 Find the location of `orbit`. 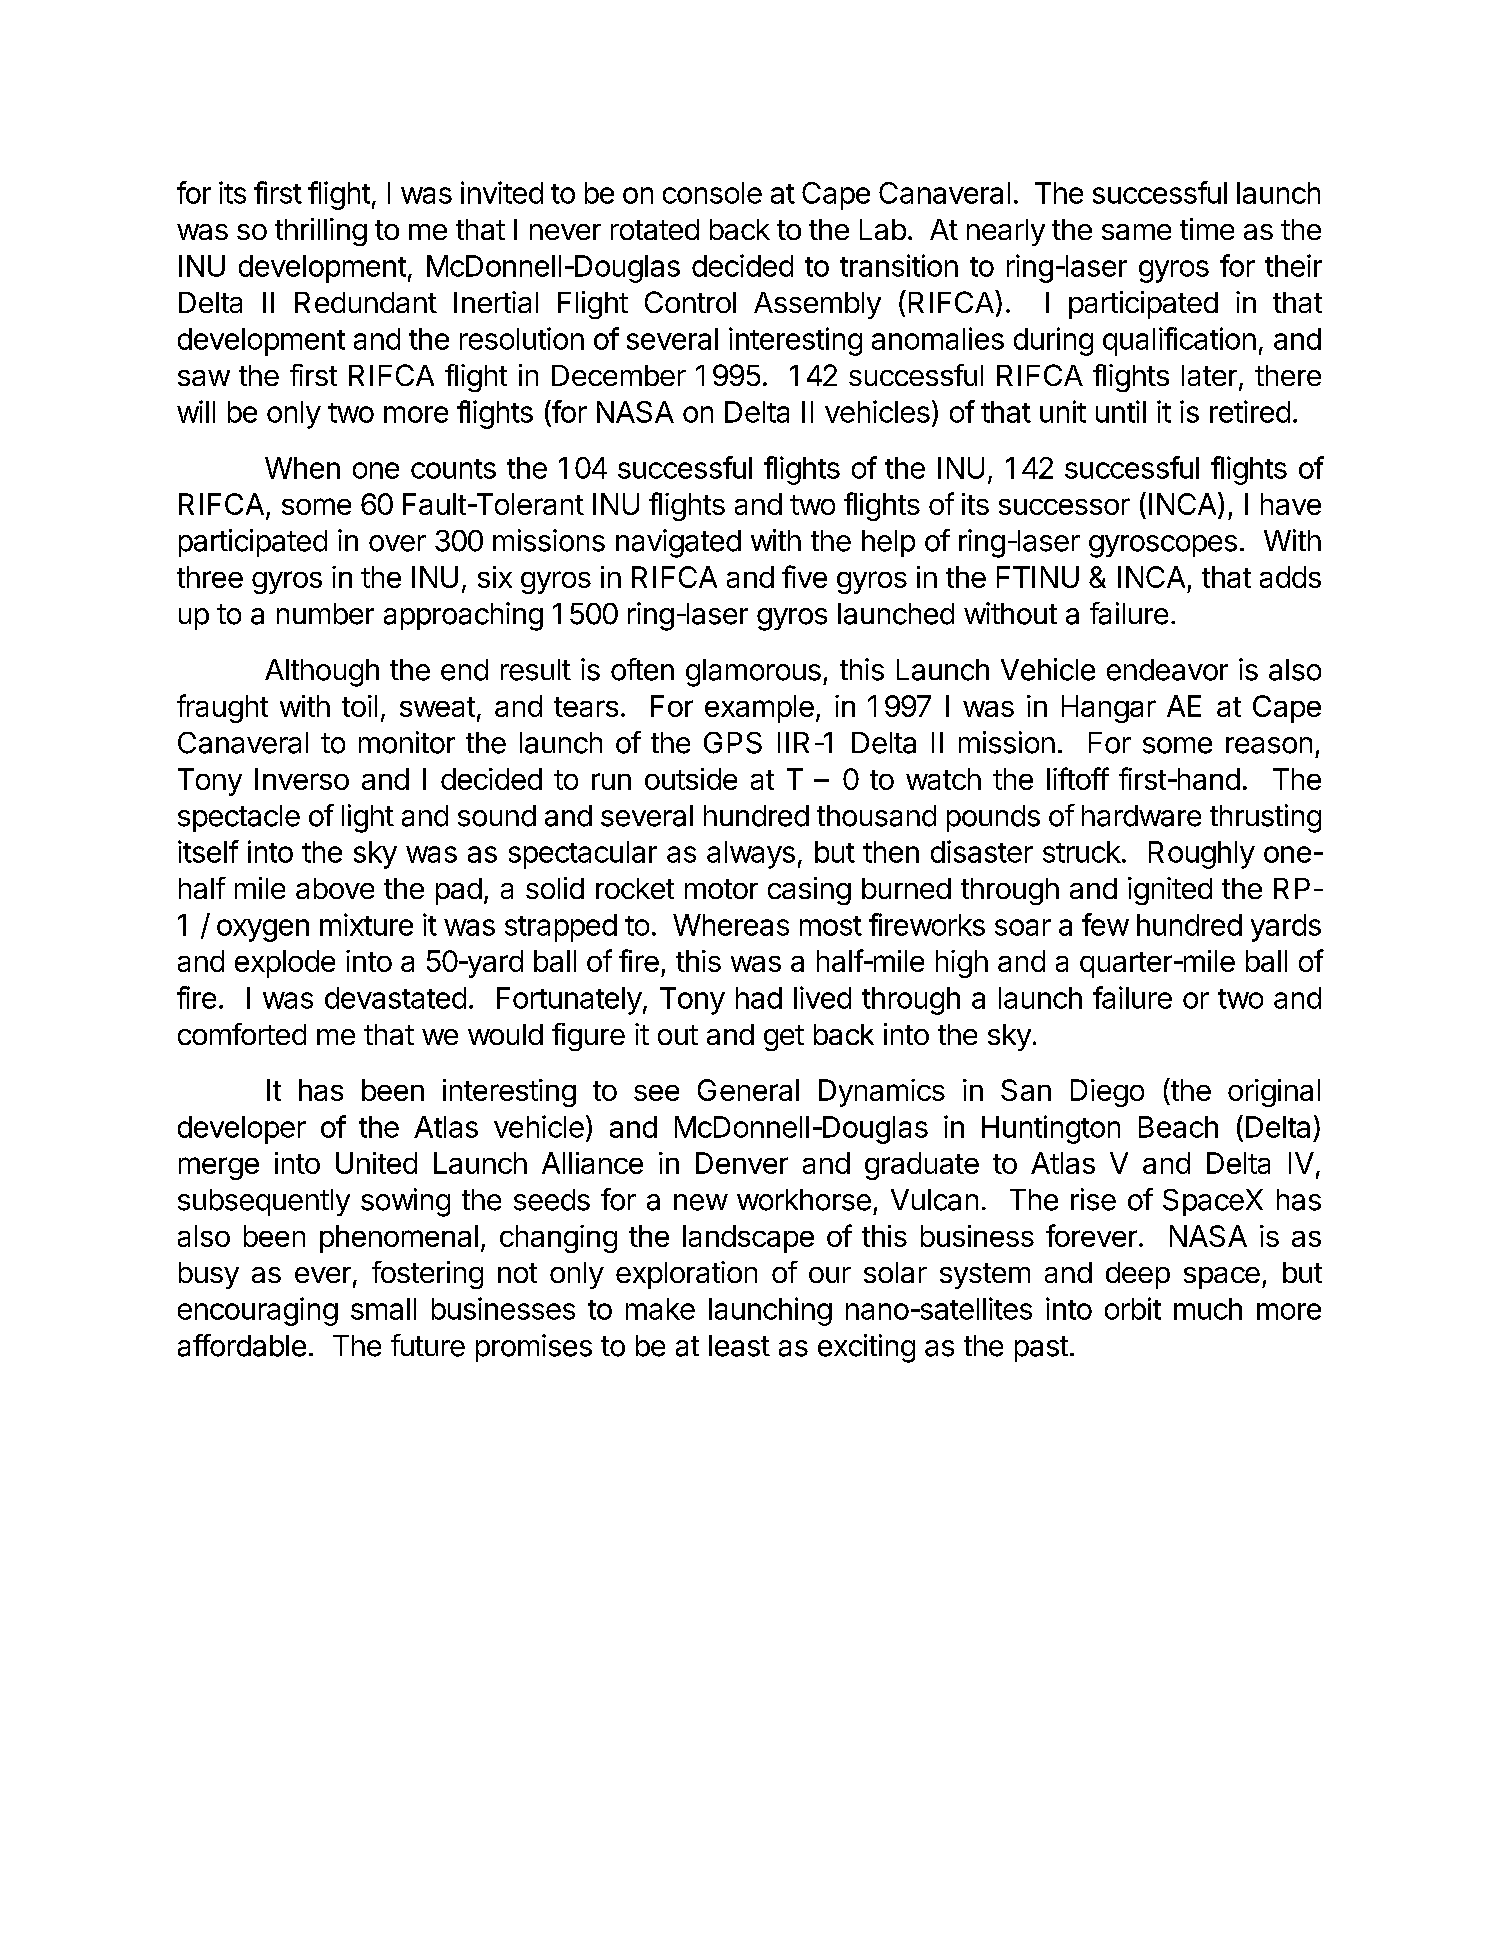

orbit is located at coordinates (1133, 1308).
